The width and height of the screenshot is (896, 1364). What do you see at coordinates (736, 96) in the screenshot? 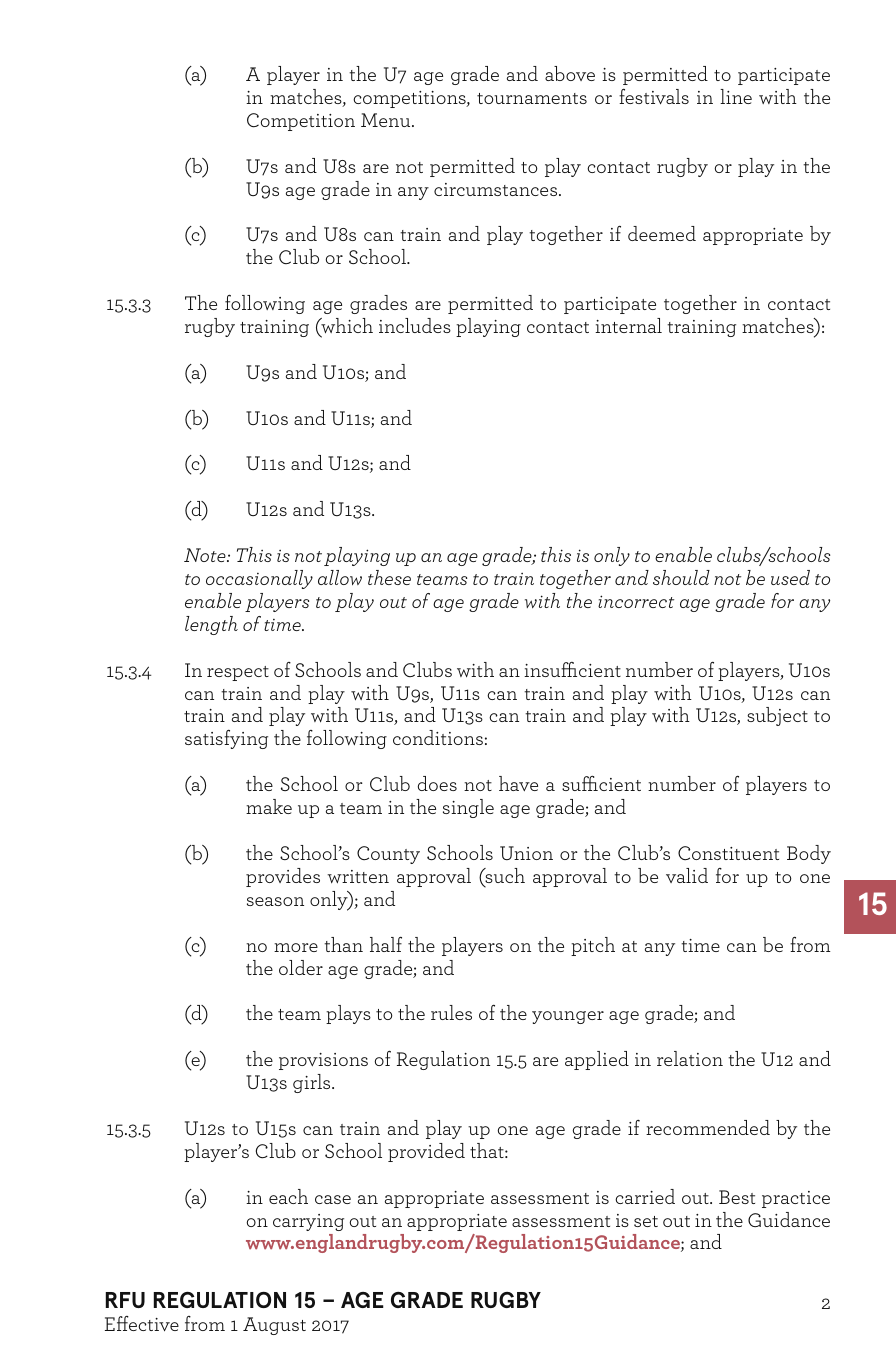
I see `line` at bounding box center [736, 96].
